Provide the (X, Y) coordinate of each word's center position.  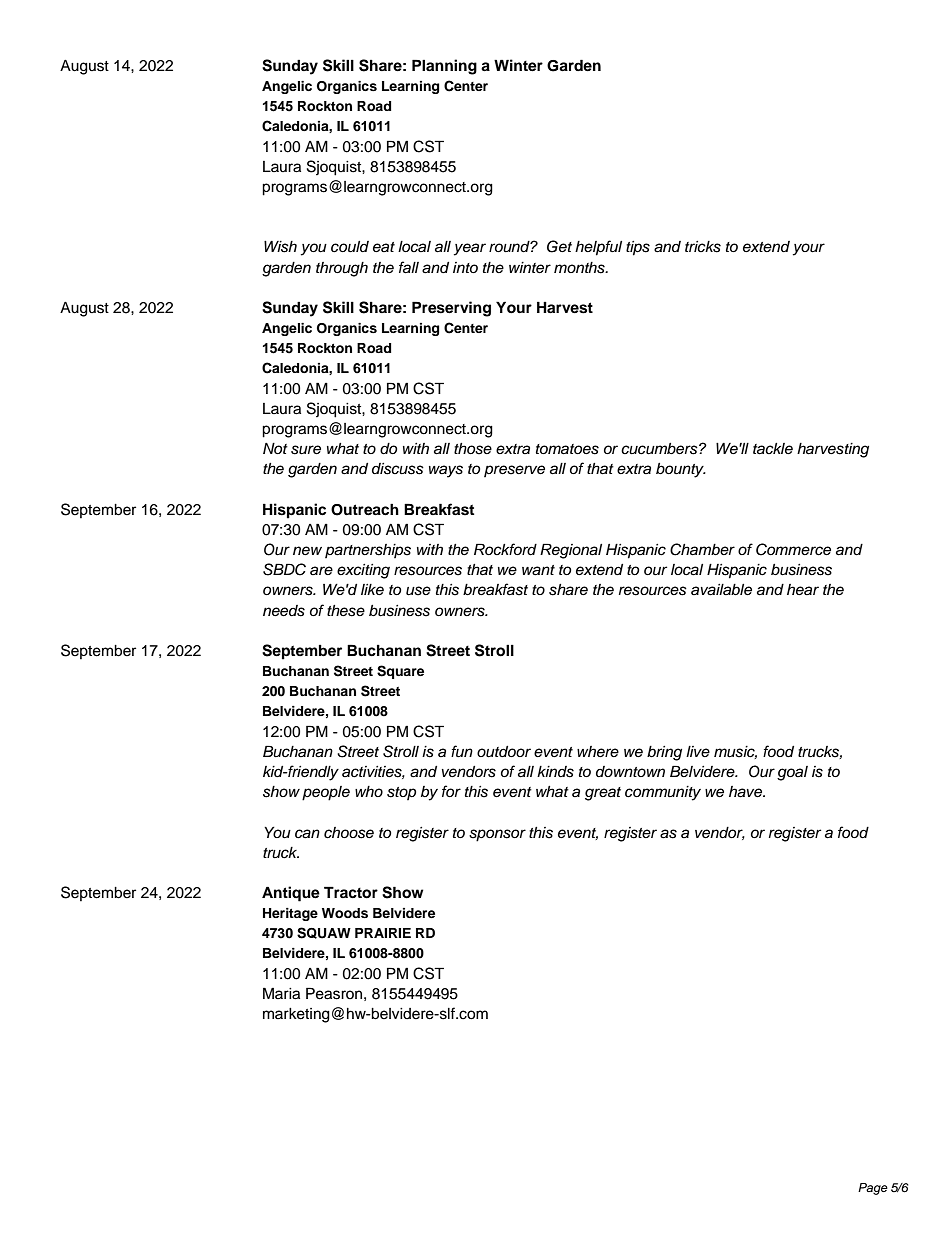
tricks (703, 247)
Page (873, 1189)
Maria (281, 993)
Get (559, 246)
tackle (773, 449)
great (603, 794)
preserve (514, 471)
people (326, 793)
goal (792, 773)
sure (306, 450)
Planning (444, 67)
